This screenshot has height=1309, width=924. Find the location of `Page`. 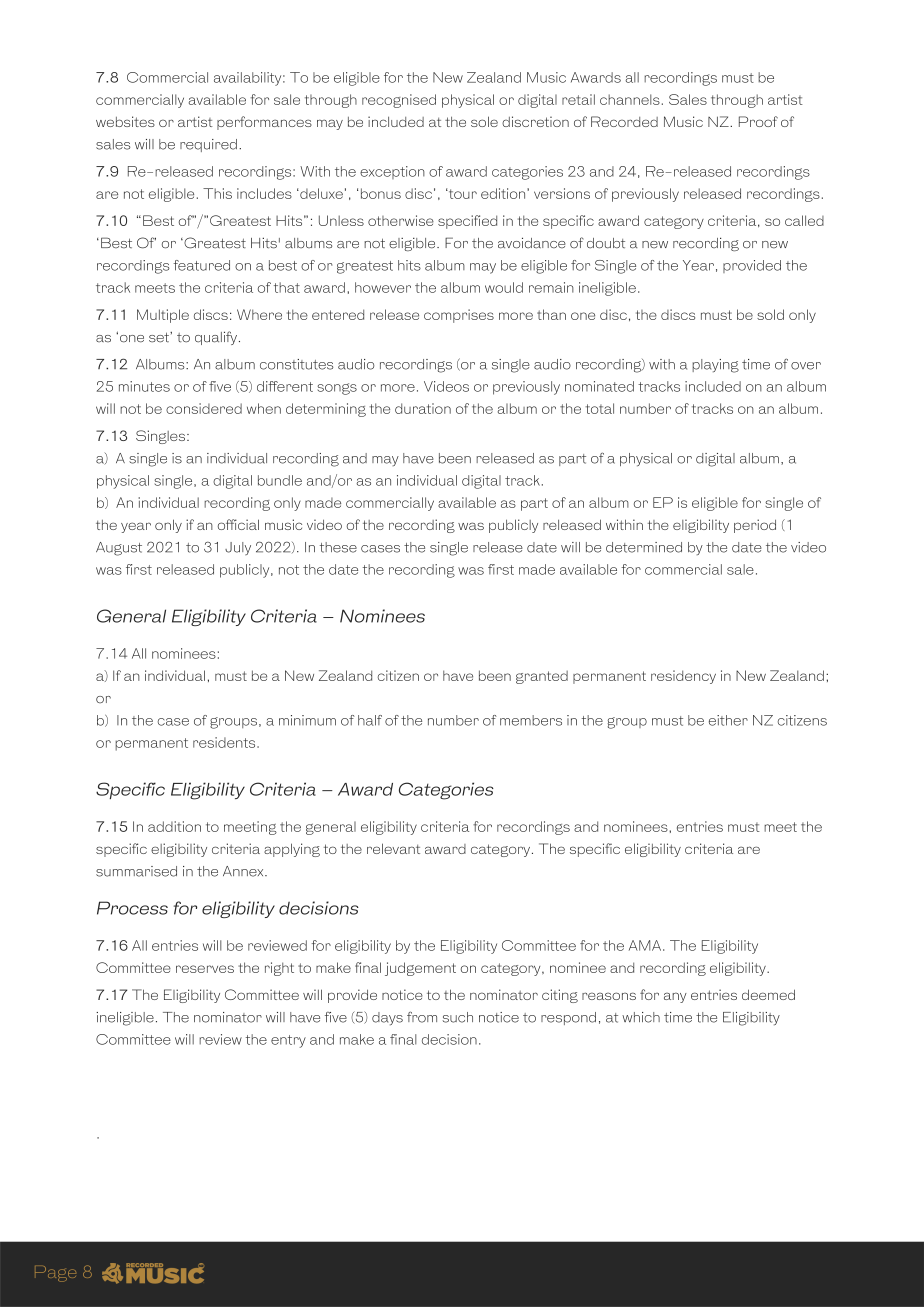

Page is located at coordinates (55, 1274).
